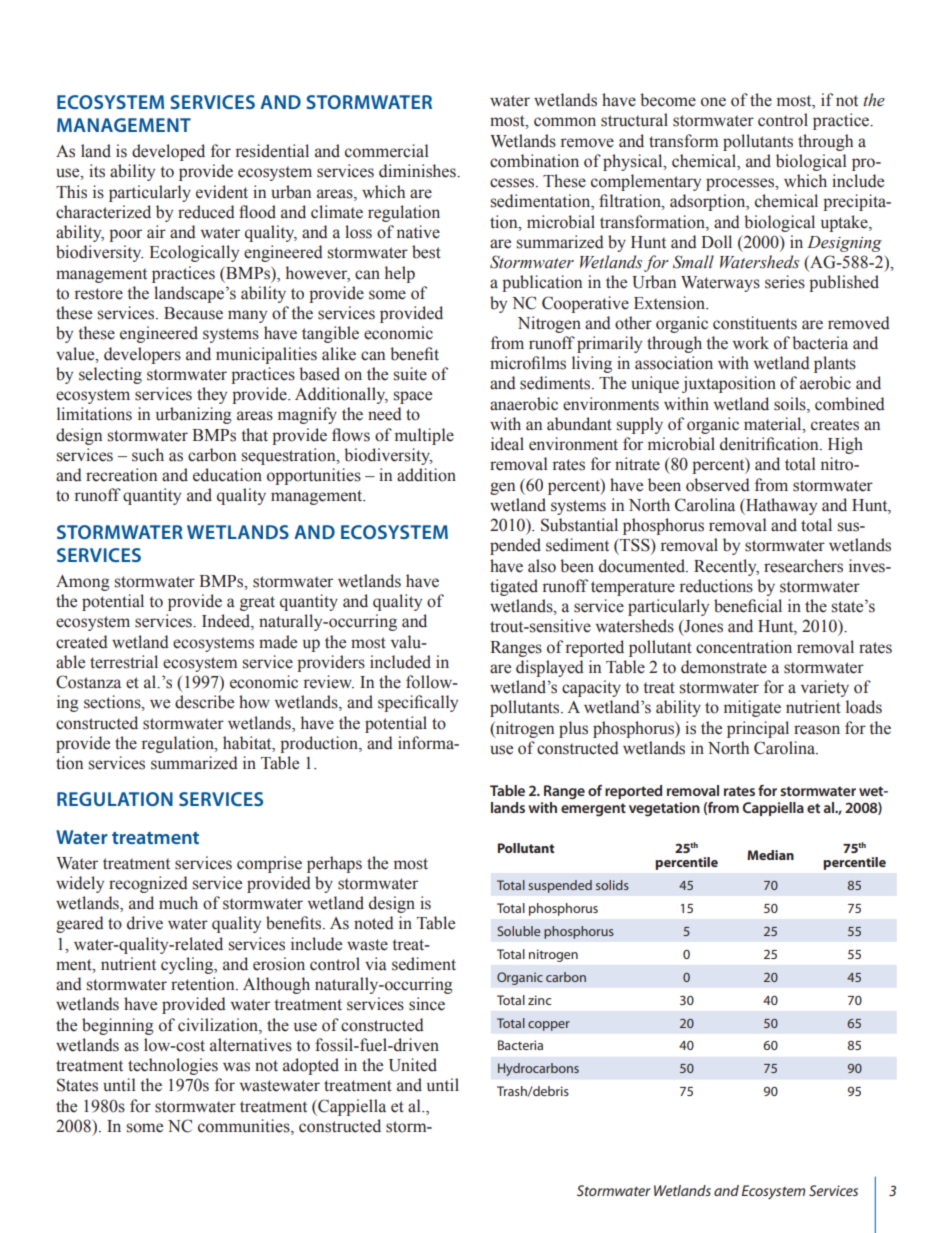  Describe the element at coordinates (142, 355) in the image. I see `developers` at that location.
